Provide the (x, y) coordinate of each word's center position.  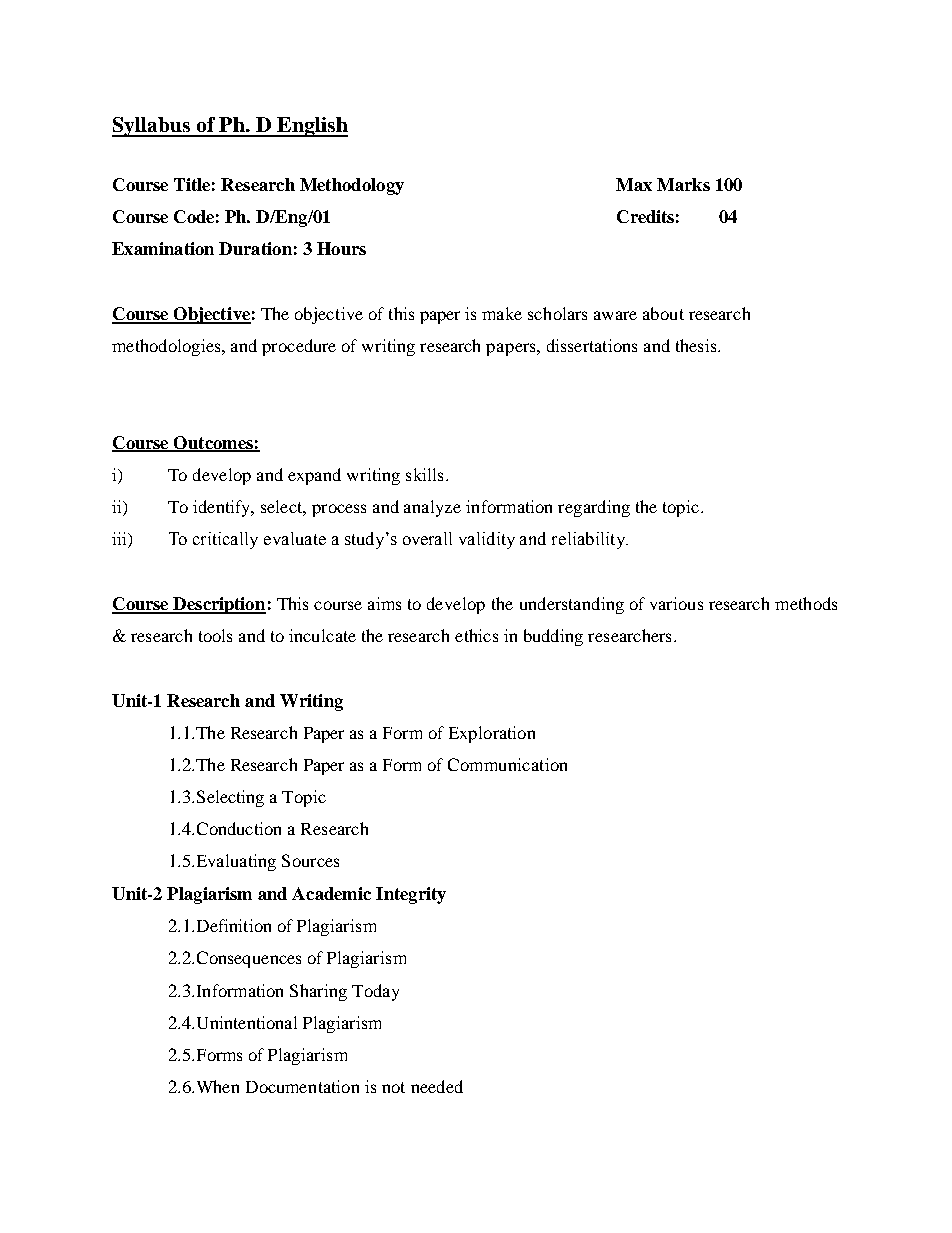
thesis (697, 345)
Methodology (352, 186)
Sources (310, 860)
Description (218, 605)
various (676, 603)
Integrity (411, 895)
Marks (683, 184)
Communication (507, 764)
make (502, 313)
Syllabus (152, 127)
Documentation (302, 1086)
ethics (476, 635)
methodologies (167, 347)
